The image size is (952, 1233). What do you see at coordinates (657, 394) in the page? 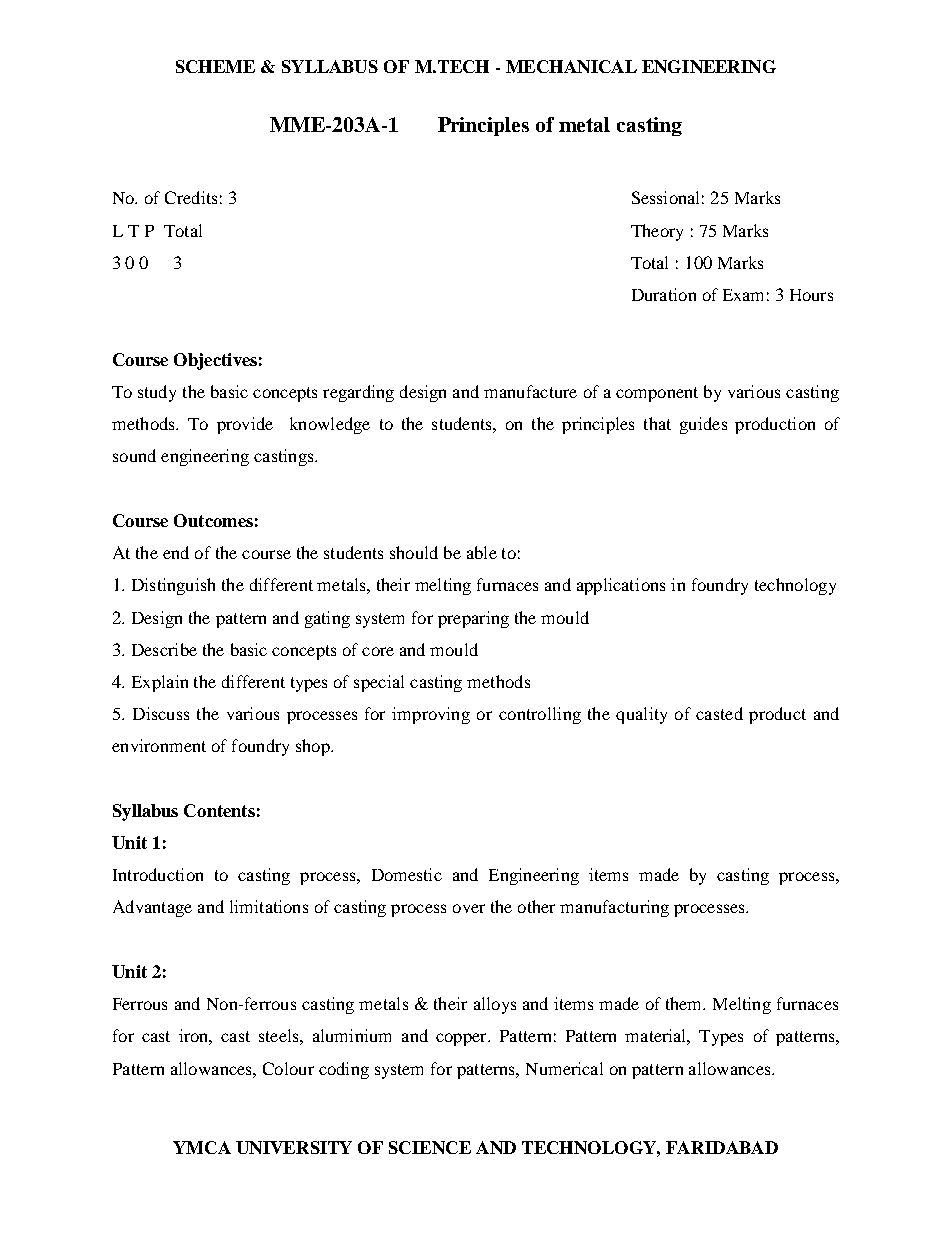
I see `component` at bounding box center [657, 394].
